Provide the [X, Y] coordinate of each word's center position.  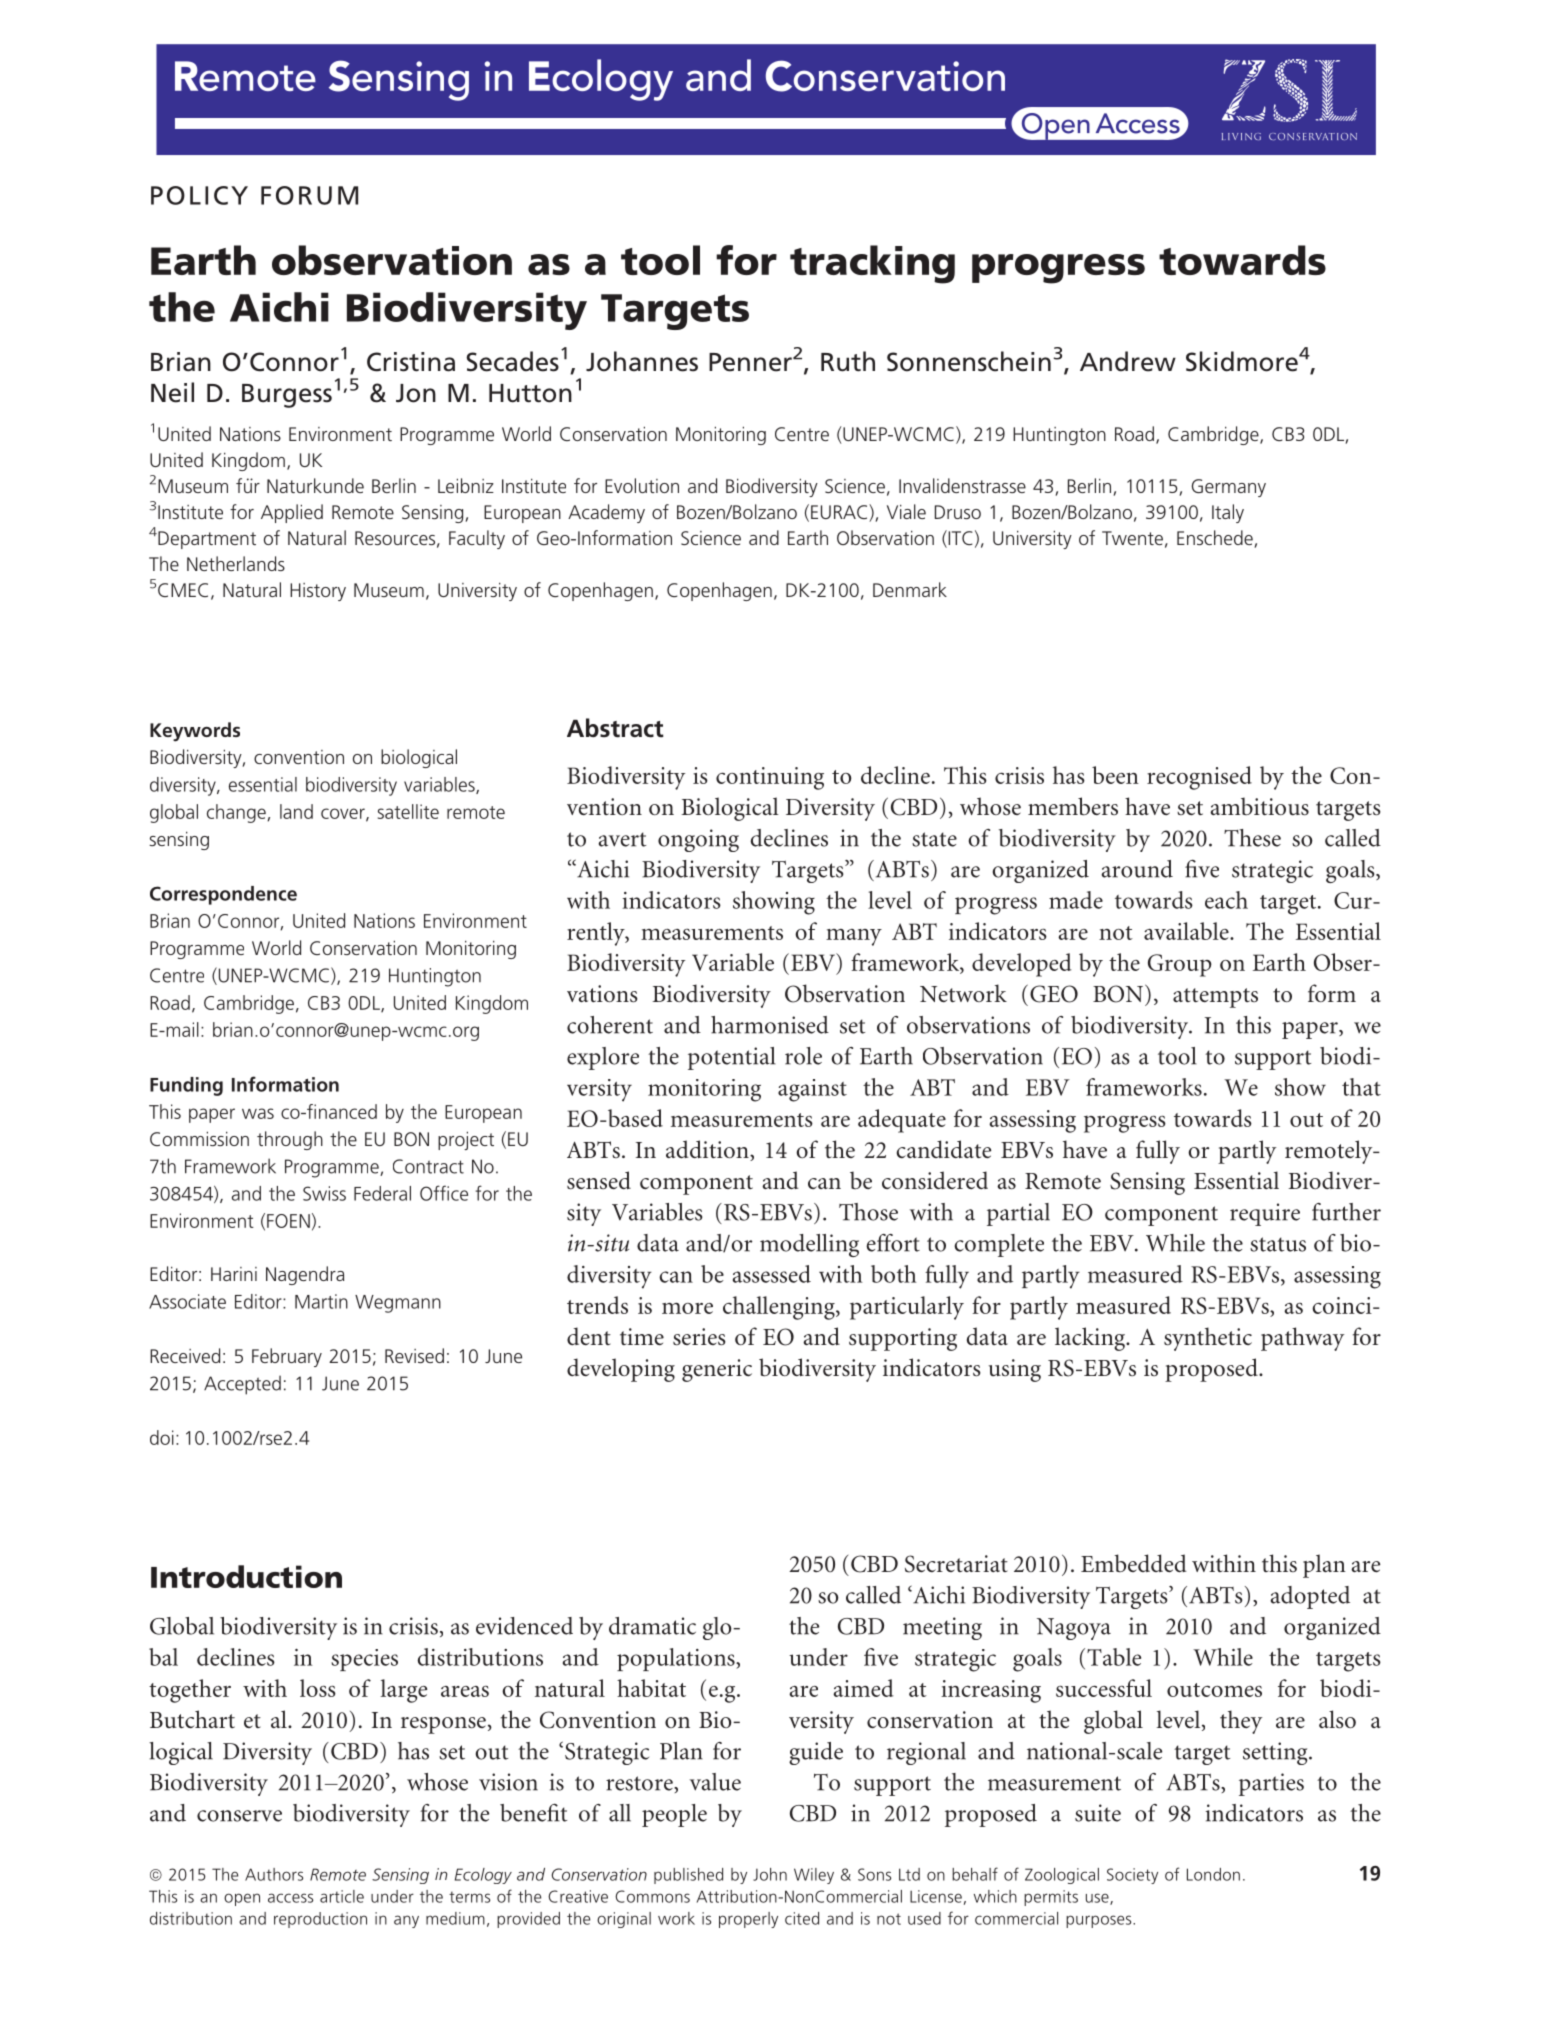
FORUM [309, 195]
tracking [872, 264]
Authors [274, 1874]
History [318, 592]
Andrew [1128, 361]
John [770, 1874]
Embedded [1134, 1563]
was [258, 1113]
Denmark [910, 589]
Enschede [1216, 539]
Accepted [242, 1385]
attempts [1215, 998]
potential [732, 1058]
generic [717, 1370]
